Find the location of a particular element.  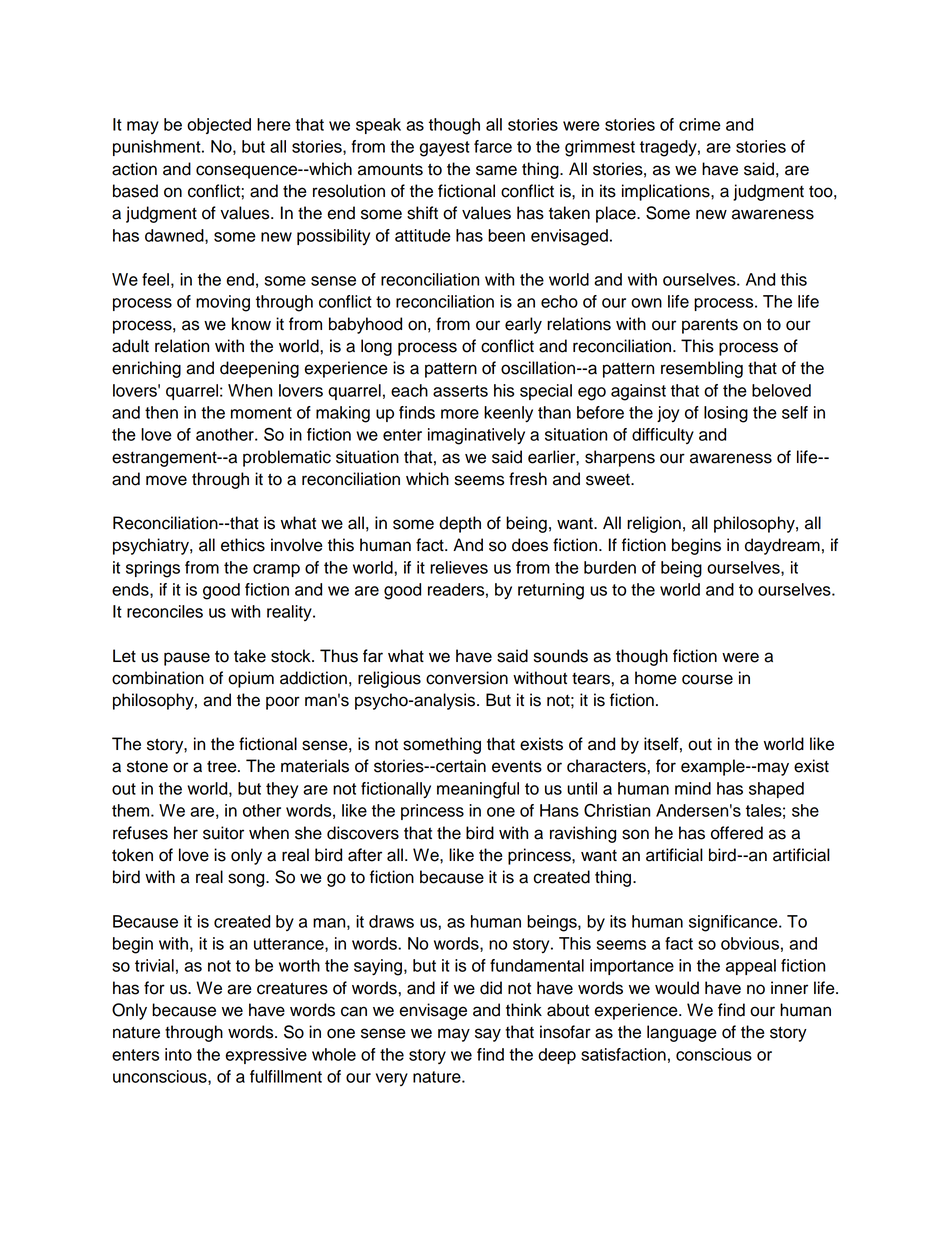

language is located at coordinates (682, 1033).
